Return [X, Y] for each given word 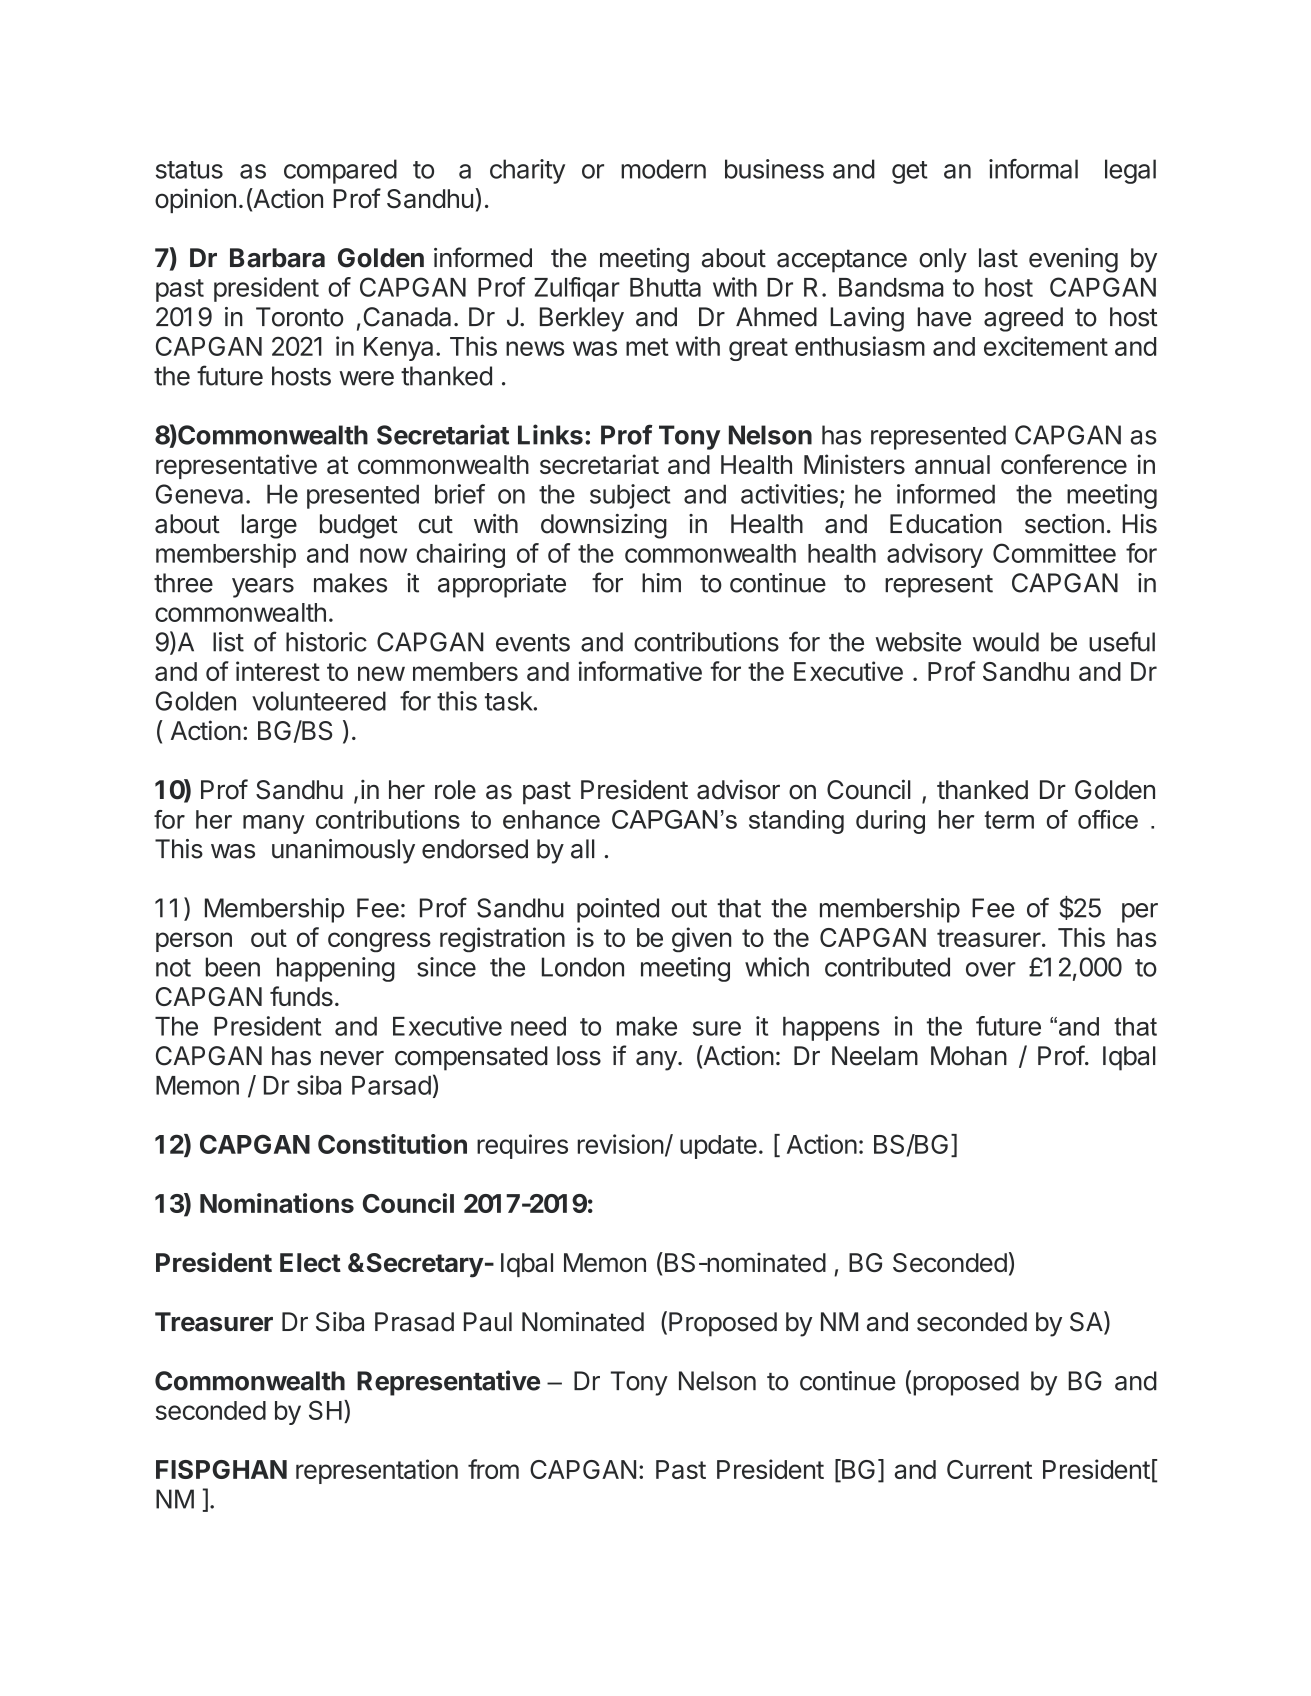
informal [1033, 169]
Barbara [277, 258]
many [274, 824]
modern [663, 169]
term [1009, 820]
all [583, 849]
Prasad [414, 1322]
